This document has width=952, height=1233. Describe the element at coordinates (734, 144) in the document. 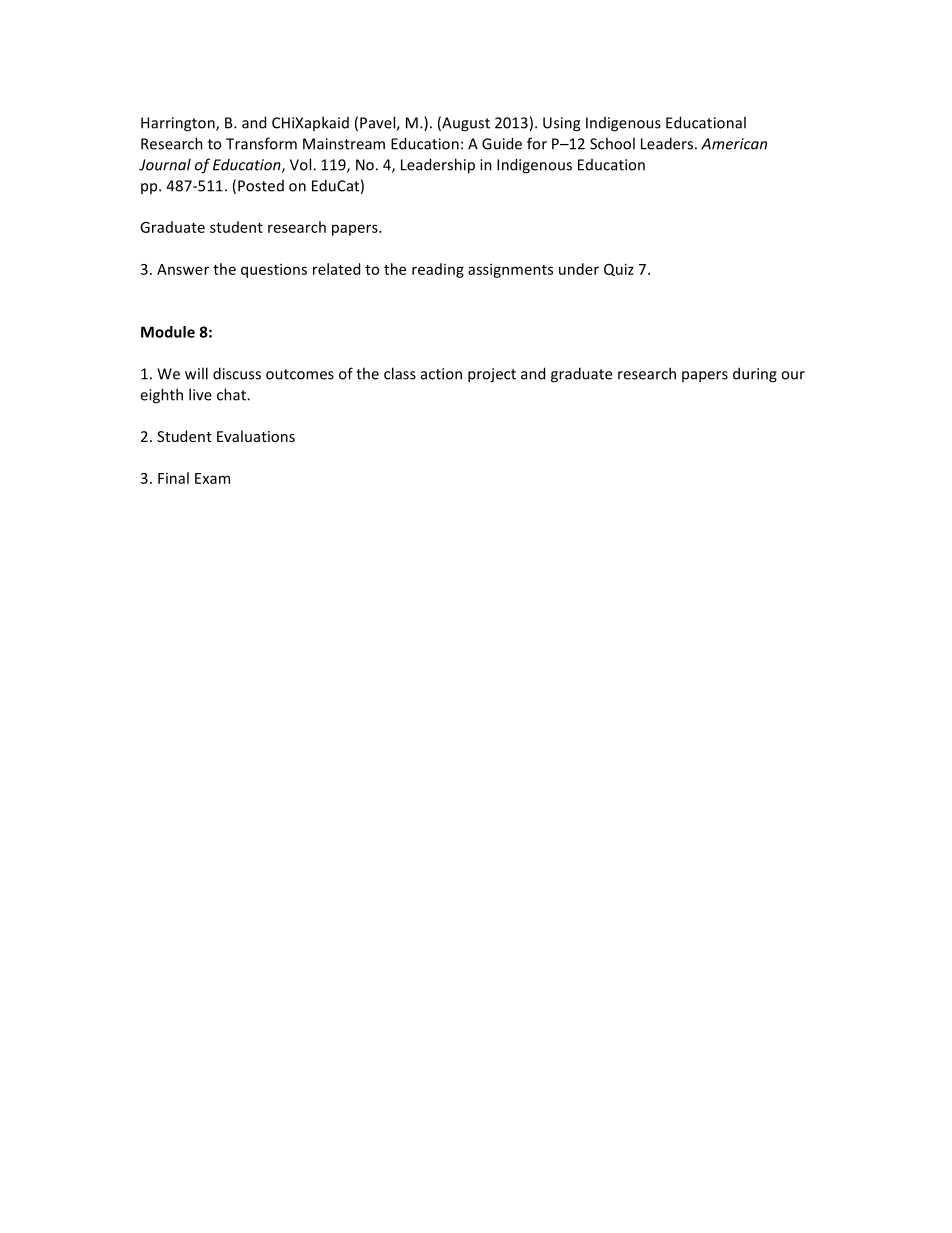

I see `American` at that location.
